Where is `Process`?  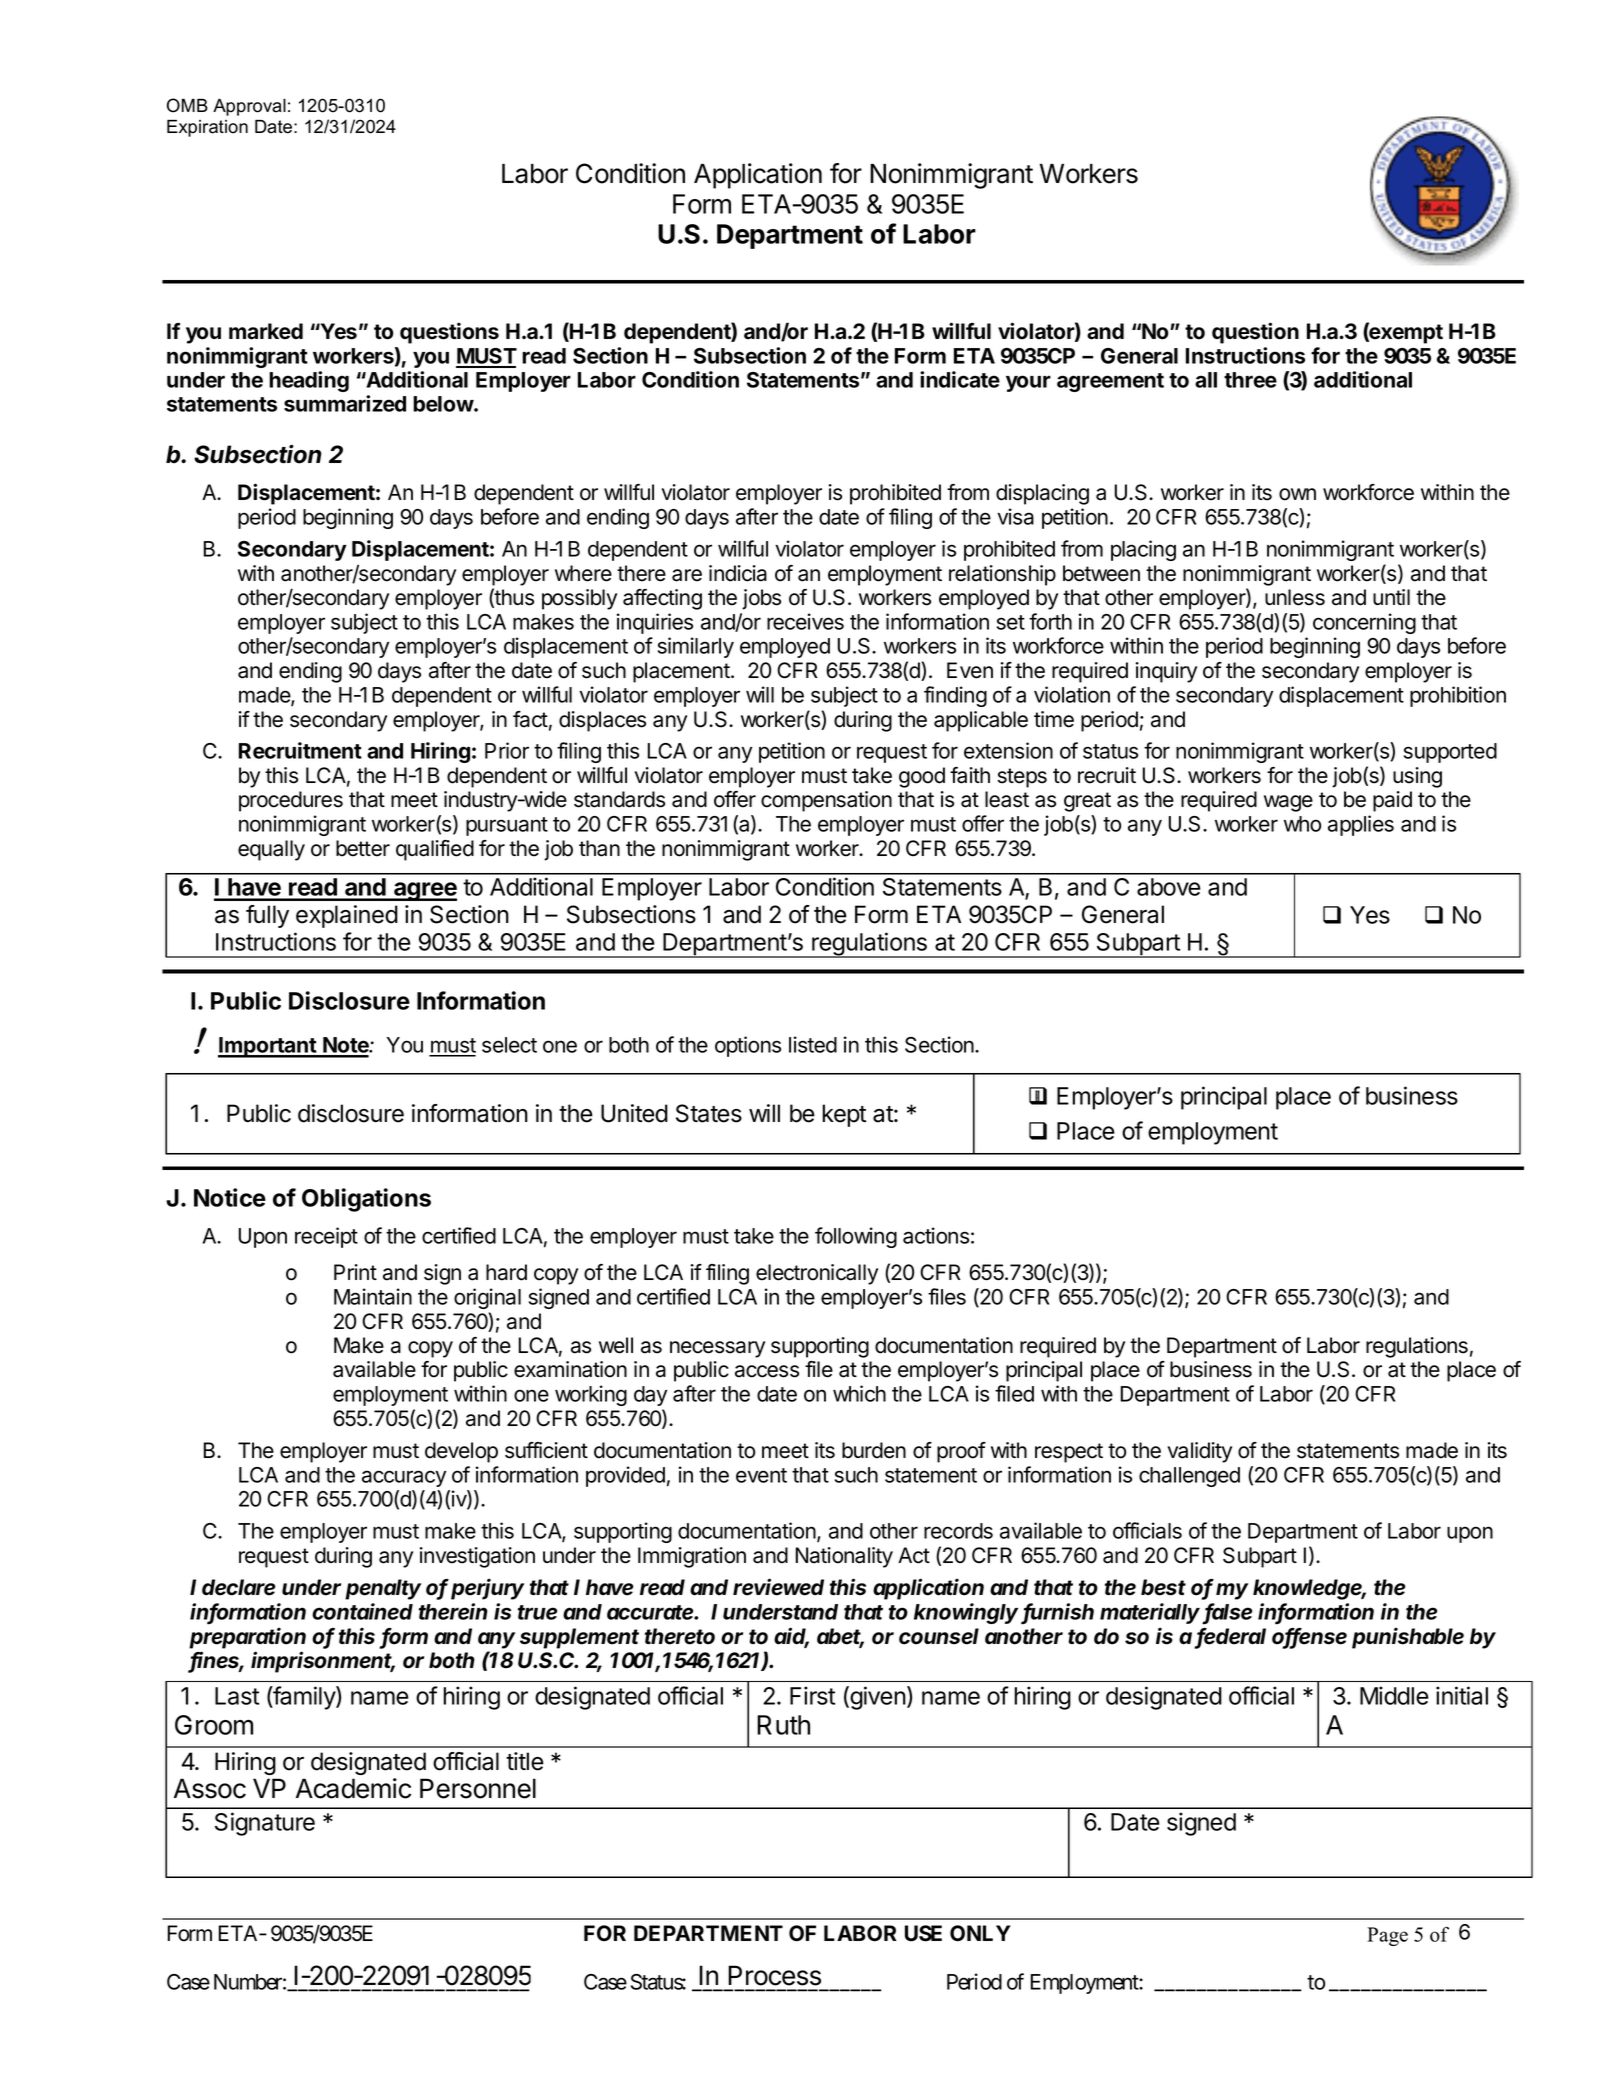
Process is located at coordinates (774, 1975).
